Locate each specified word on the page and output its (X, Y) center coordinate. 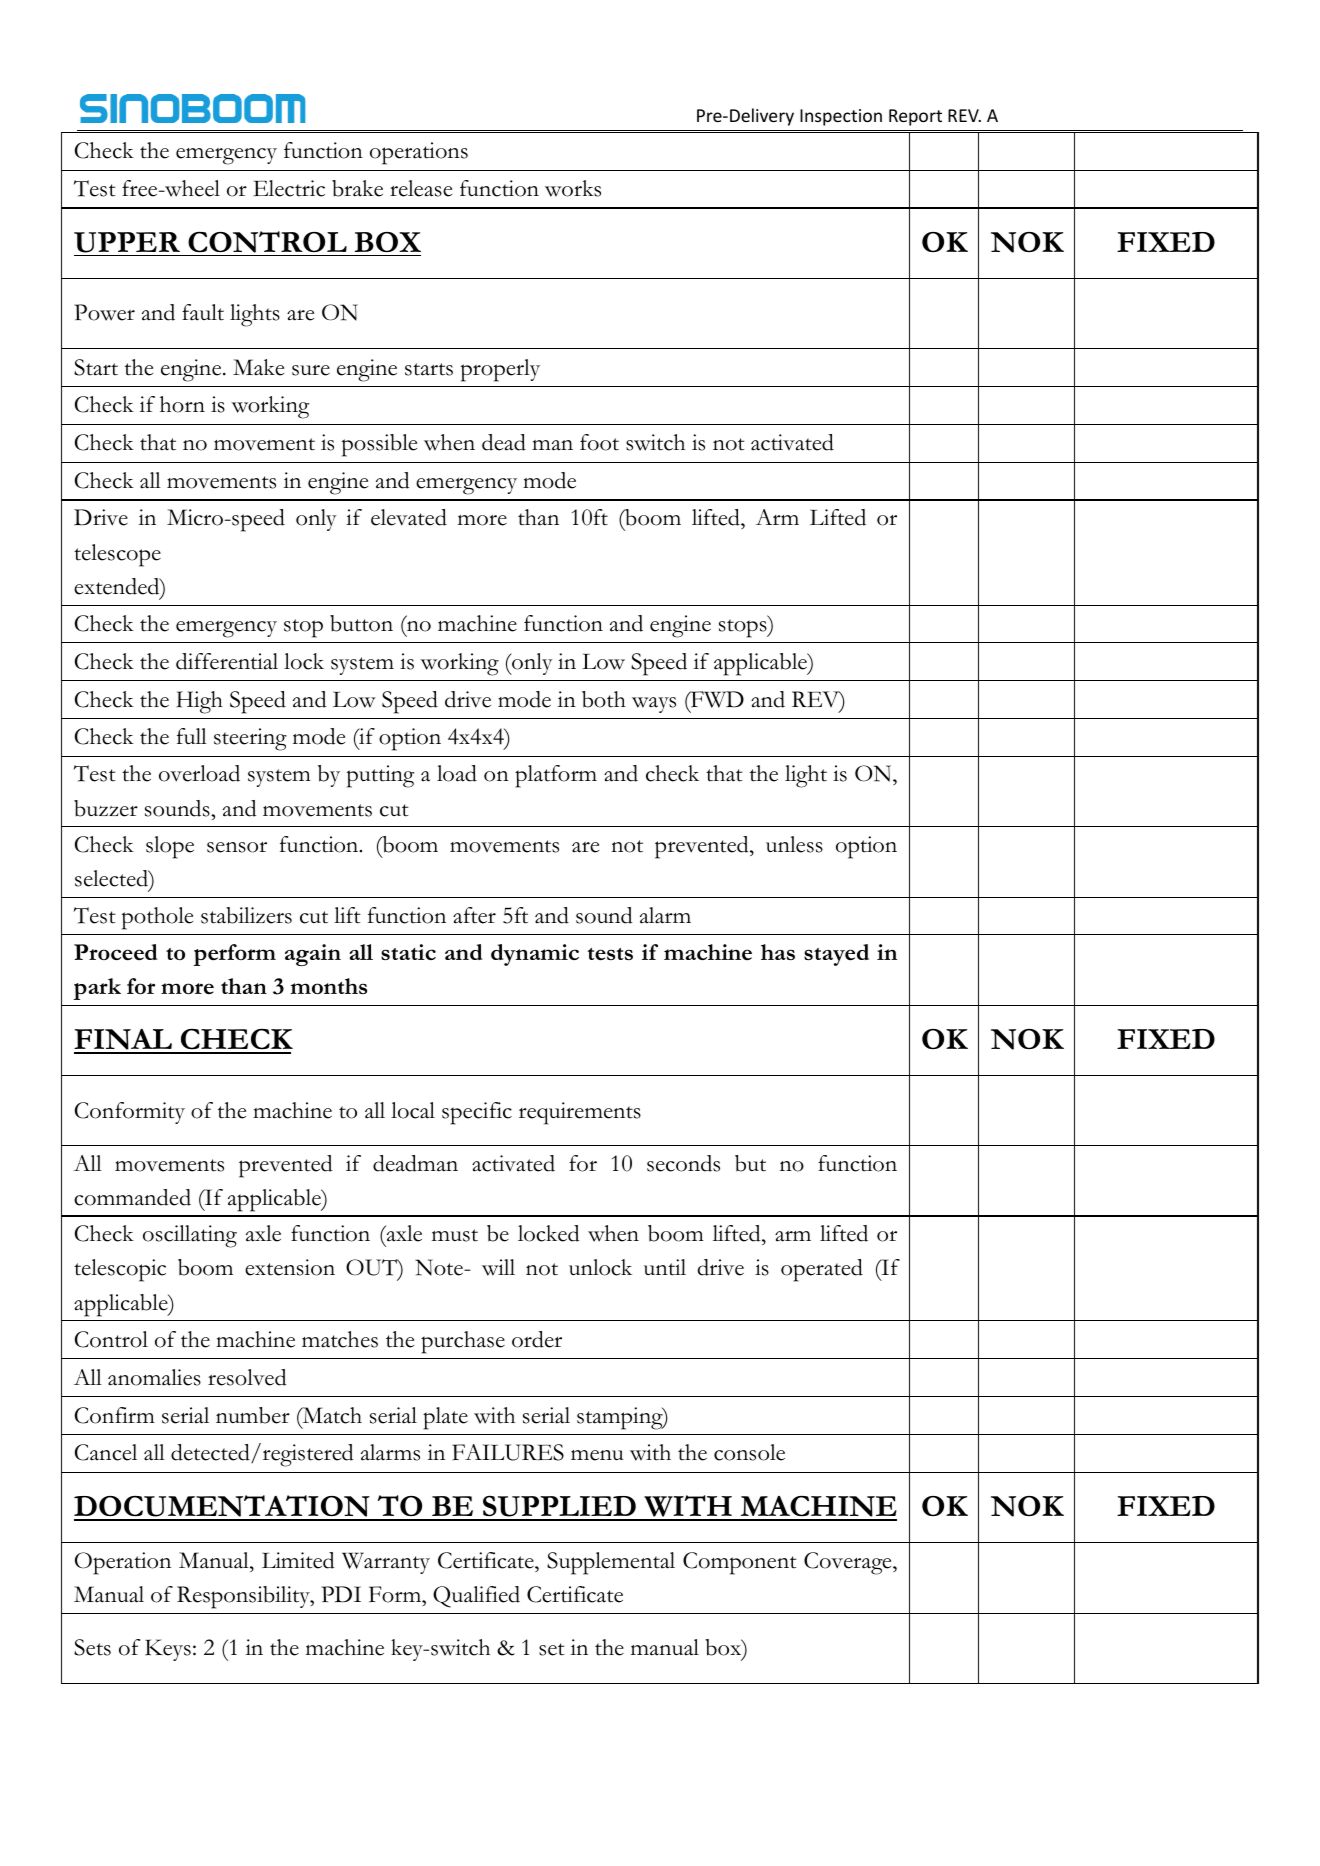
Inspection (841, 117)
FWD (716, 699)
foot (599, 442)
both (604, 699)
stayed (836, 955)
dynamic (535, 955)
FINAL (124, 1041)
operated (822, 1270)
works (573, 188)
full (192, 736)
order (537, 1339)
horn (182, 404)
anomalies (154, 1377)
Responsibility (244, 1597)
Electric (289, 188)
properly (500, 370)
